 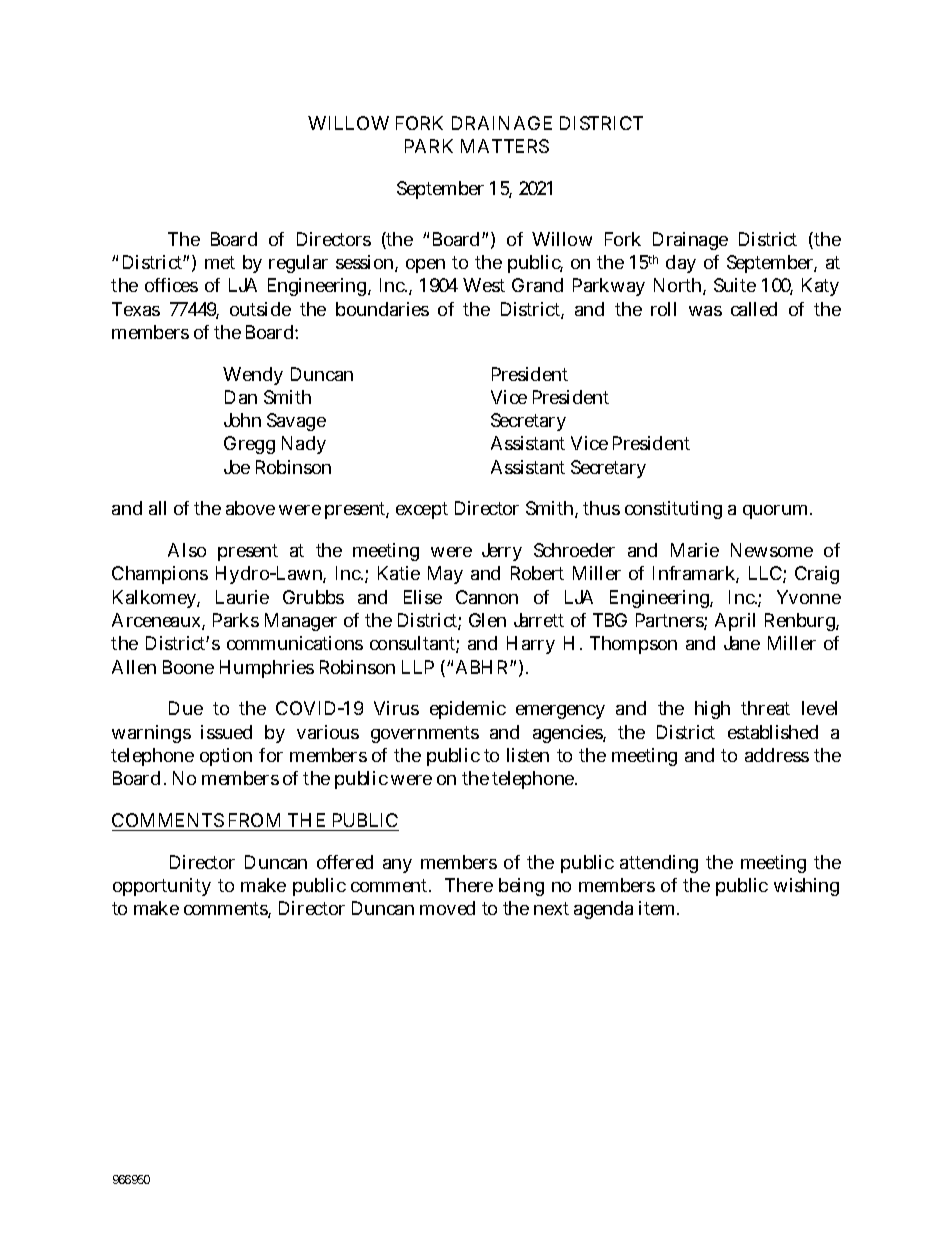 I want to click on Also, so click(x=187, y=550).
